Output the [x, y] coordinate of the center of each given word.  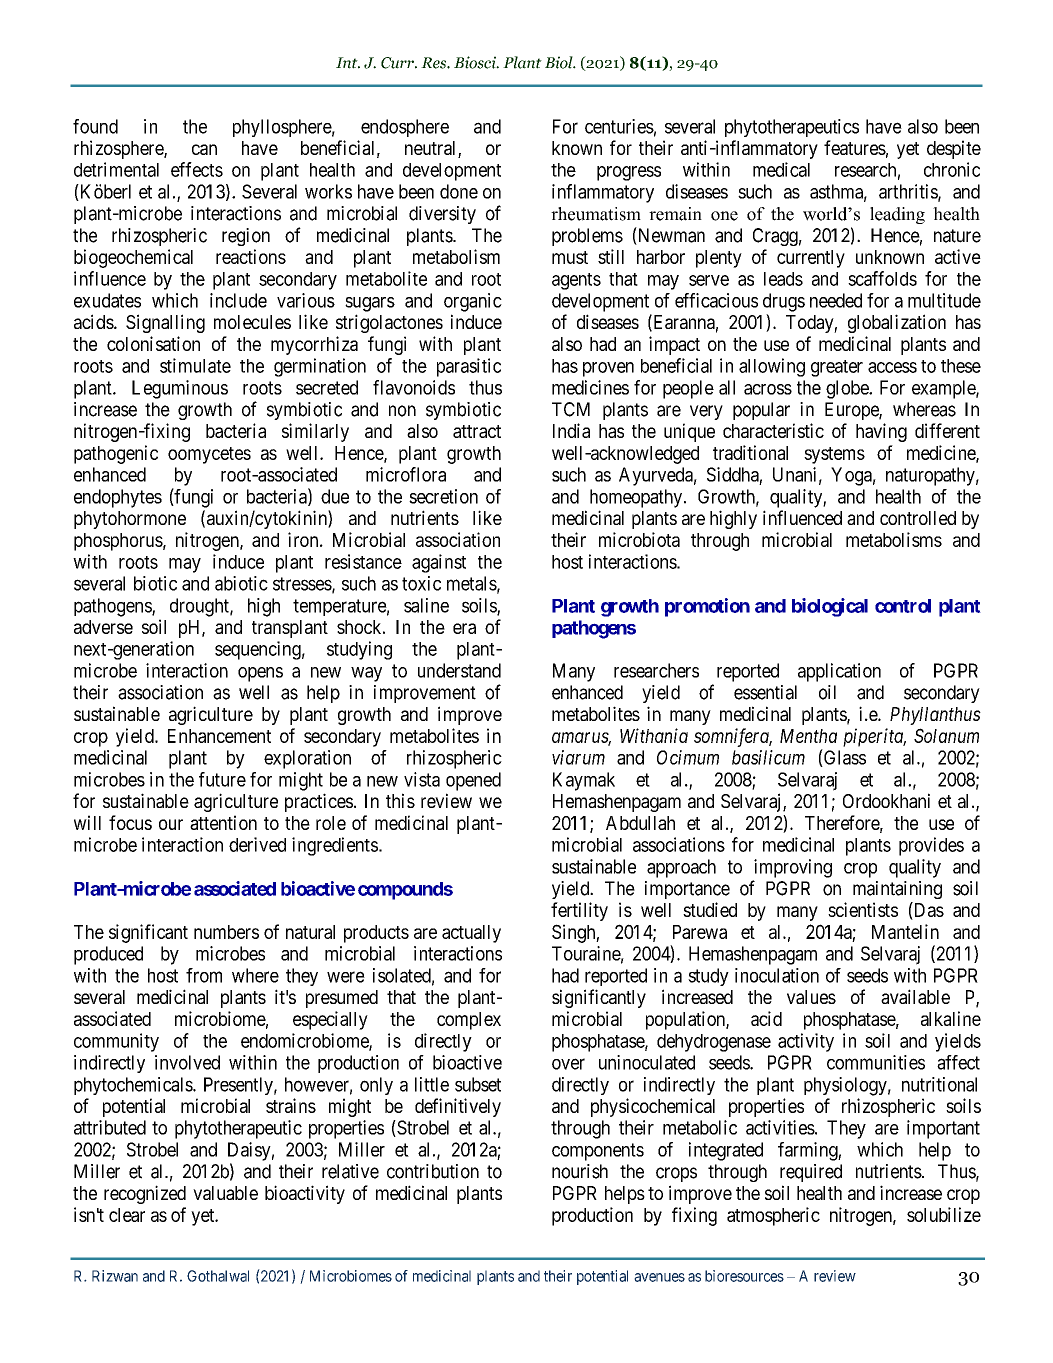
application [839, 672]
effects [197, 169]
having [881, 432]
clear [127, 1215]
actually [471, 934]
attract [477, 431]
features [855, 147]
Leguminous [180, 389]
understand [459, 670]
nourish [580, 1171]
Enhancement [219, 736]
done [459, 191]
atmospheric [773, 1216]
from [204, 975]
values [811, 997]
